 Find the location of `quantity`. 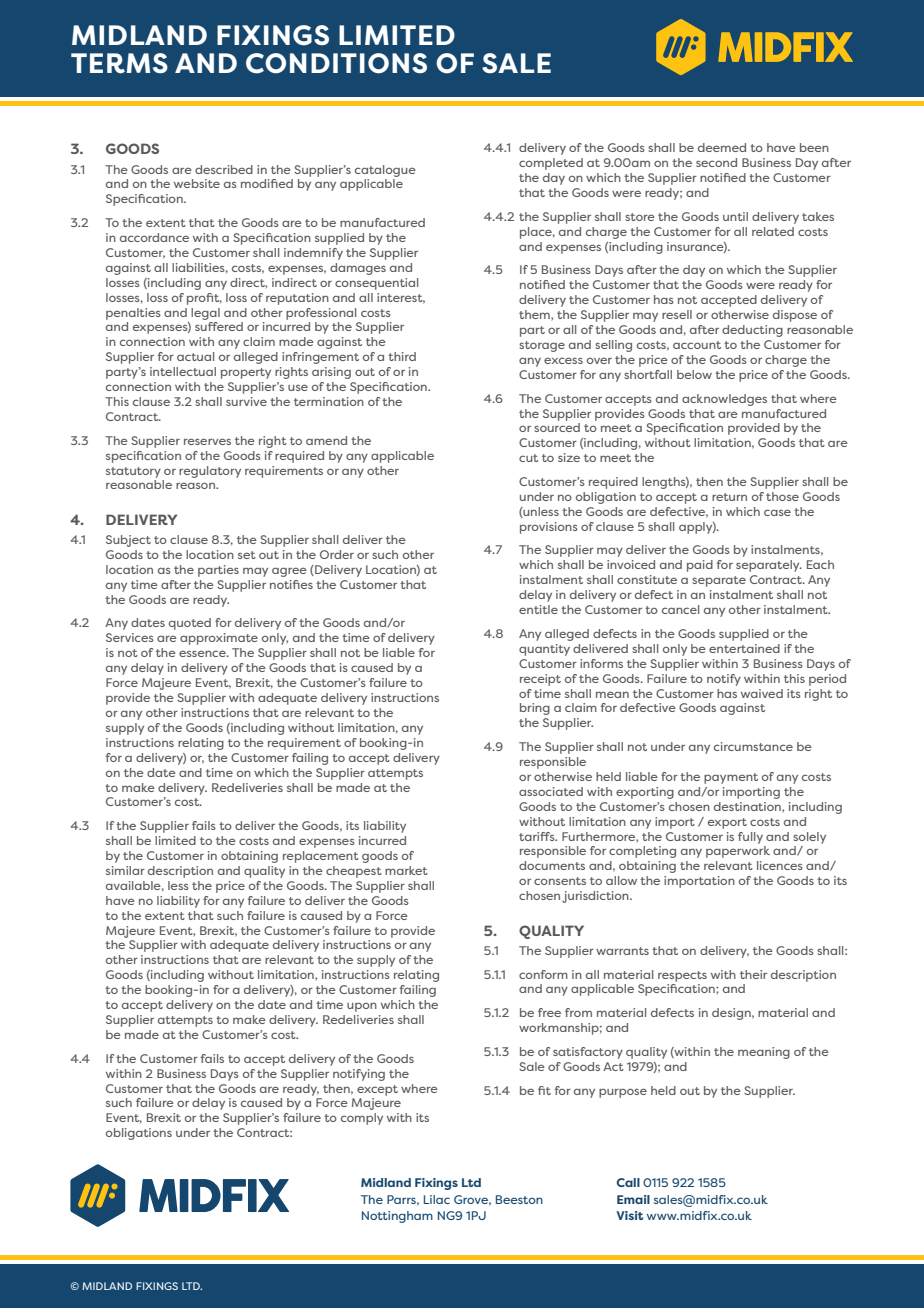

quantity is located at coordinates (544, 650).
